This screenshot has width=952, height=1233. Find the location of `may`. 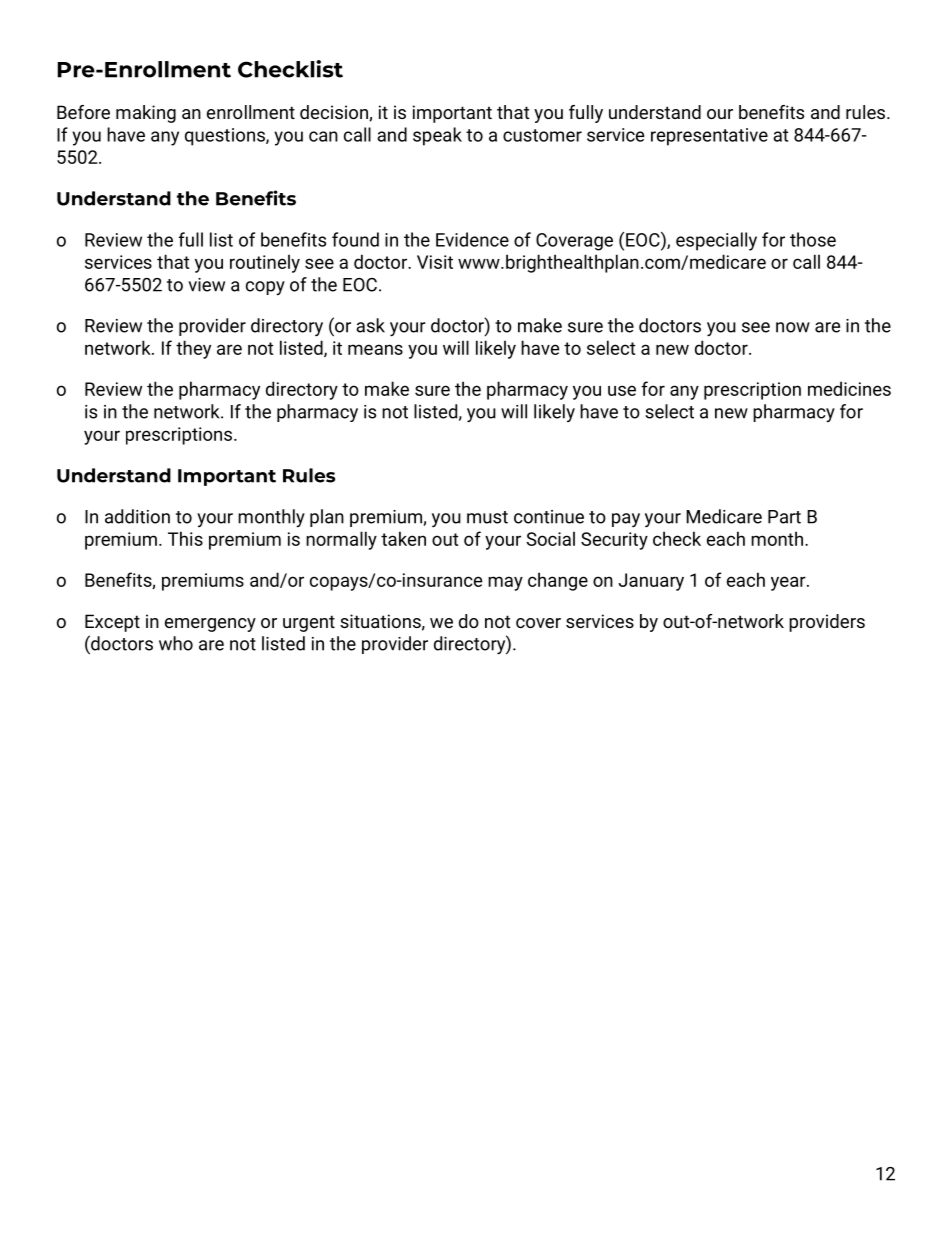

may is located at coordinates (505, 583).
